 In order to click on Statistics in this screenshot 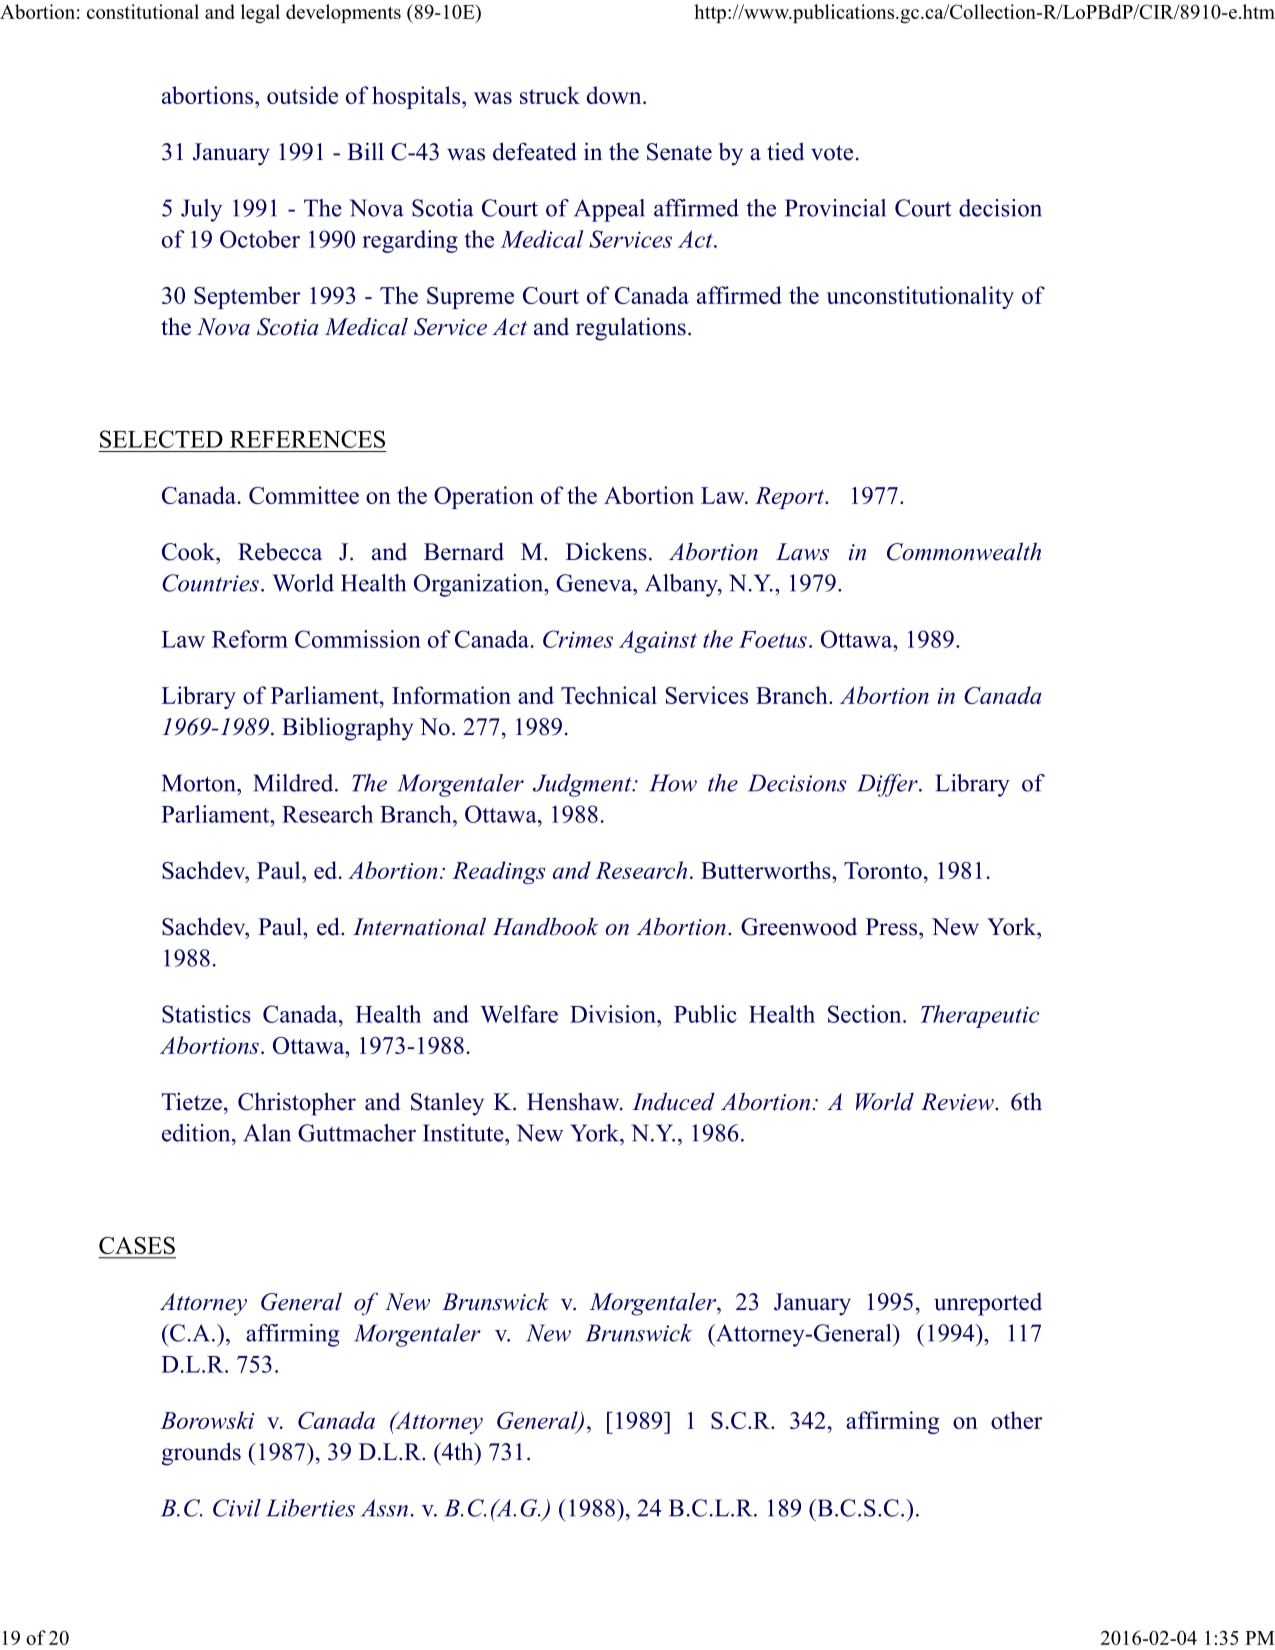, I will do `click(206, 1014)`.
